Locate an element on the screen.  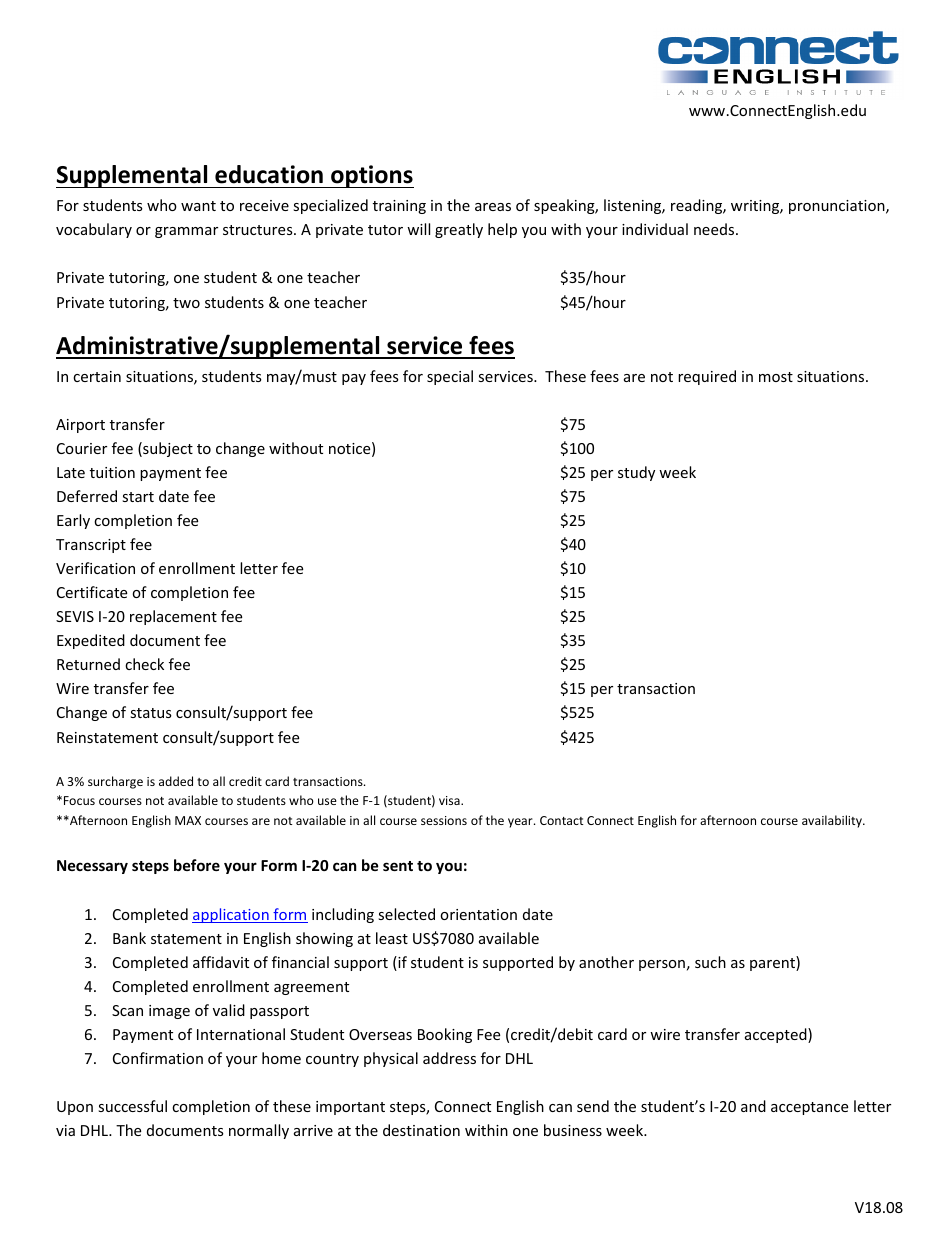
areas is located at coordinates (493, 207).
